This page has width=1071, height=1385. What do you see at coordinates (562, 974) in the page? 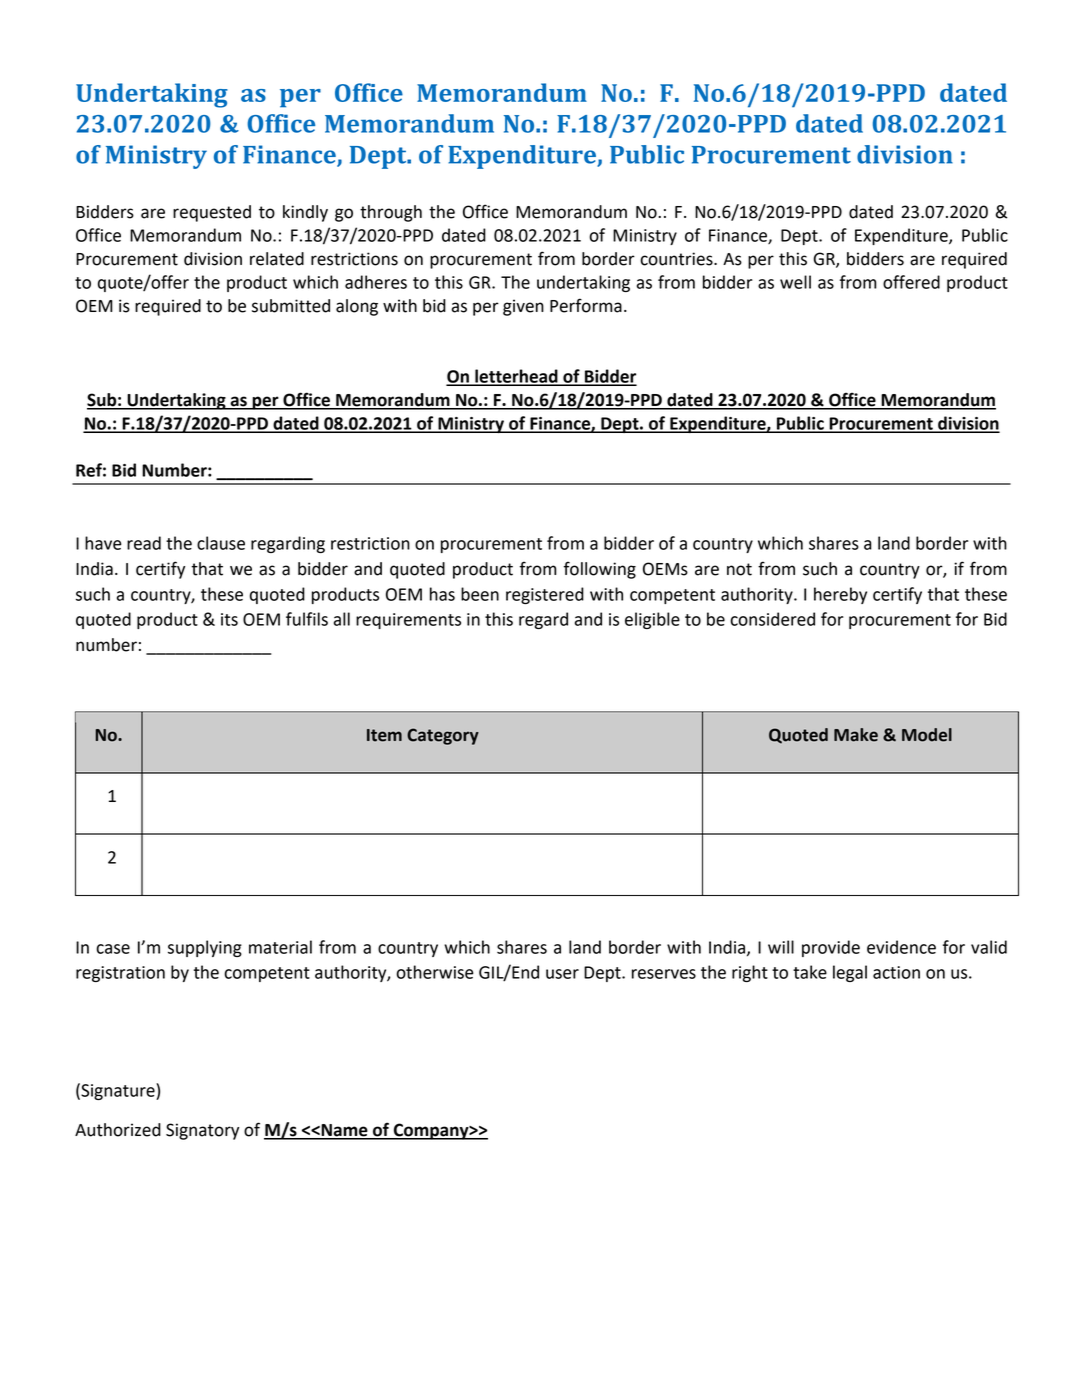
I see `user` at bounding box center [562, 974].
